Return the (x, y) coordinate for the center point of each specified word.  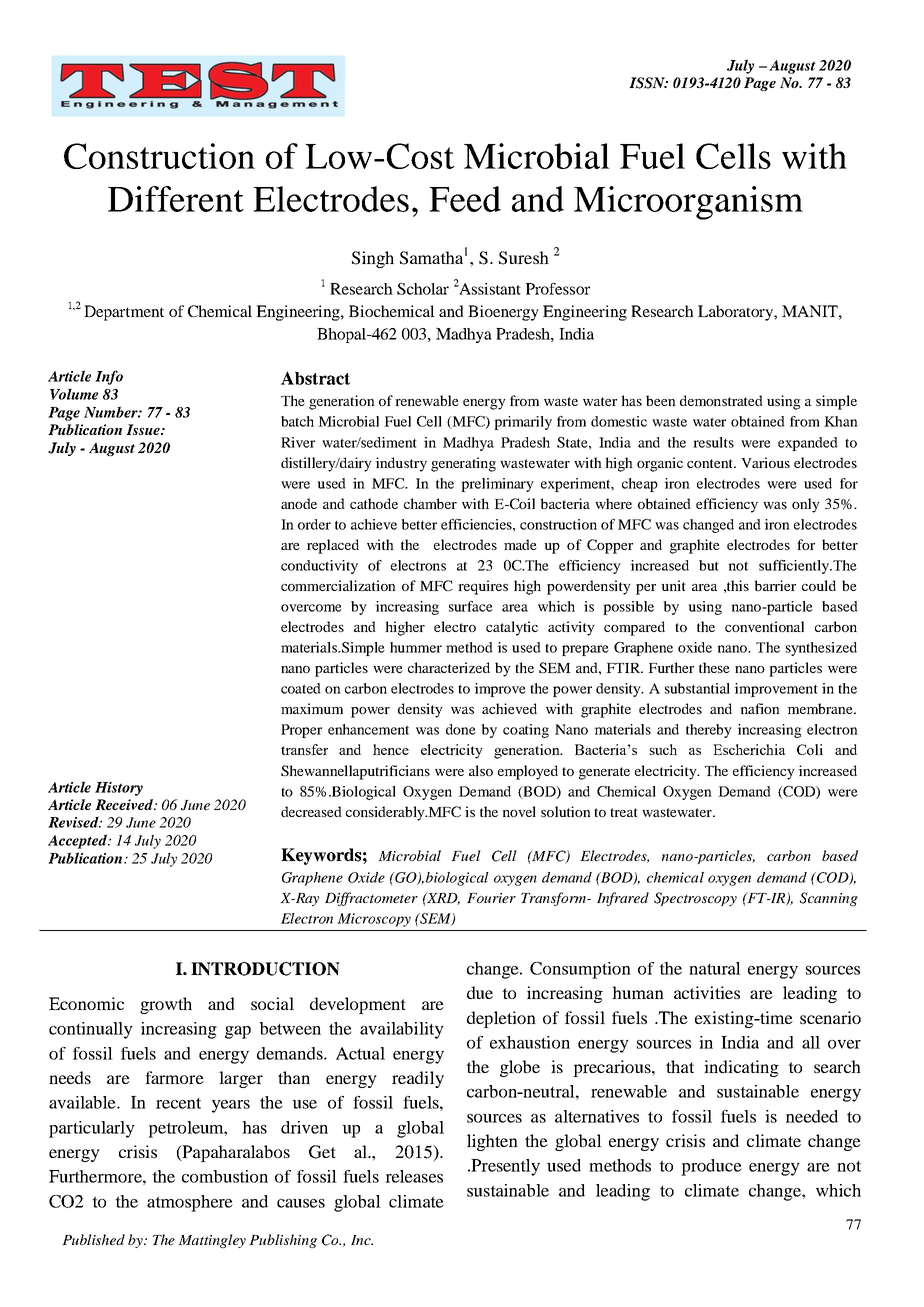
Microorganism (688, 203)
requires (483, 587)
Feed (465, 199)
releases (414, 1176)
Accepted (78, 841)
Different (176, 199)
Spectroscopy (695, 899)
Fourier (491, 898)
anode (299, 503)
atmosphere (190, 1203)
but (709, 565)
